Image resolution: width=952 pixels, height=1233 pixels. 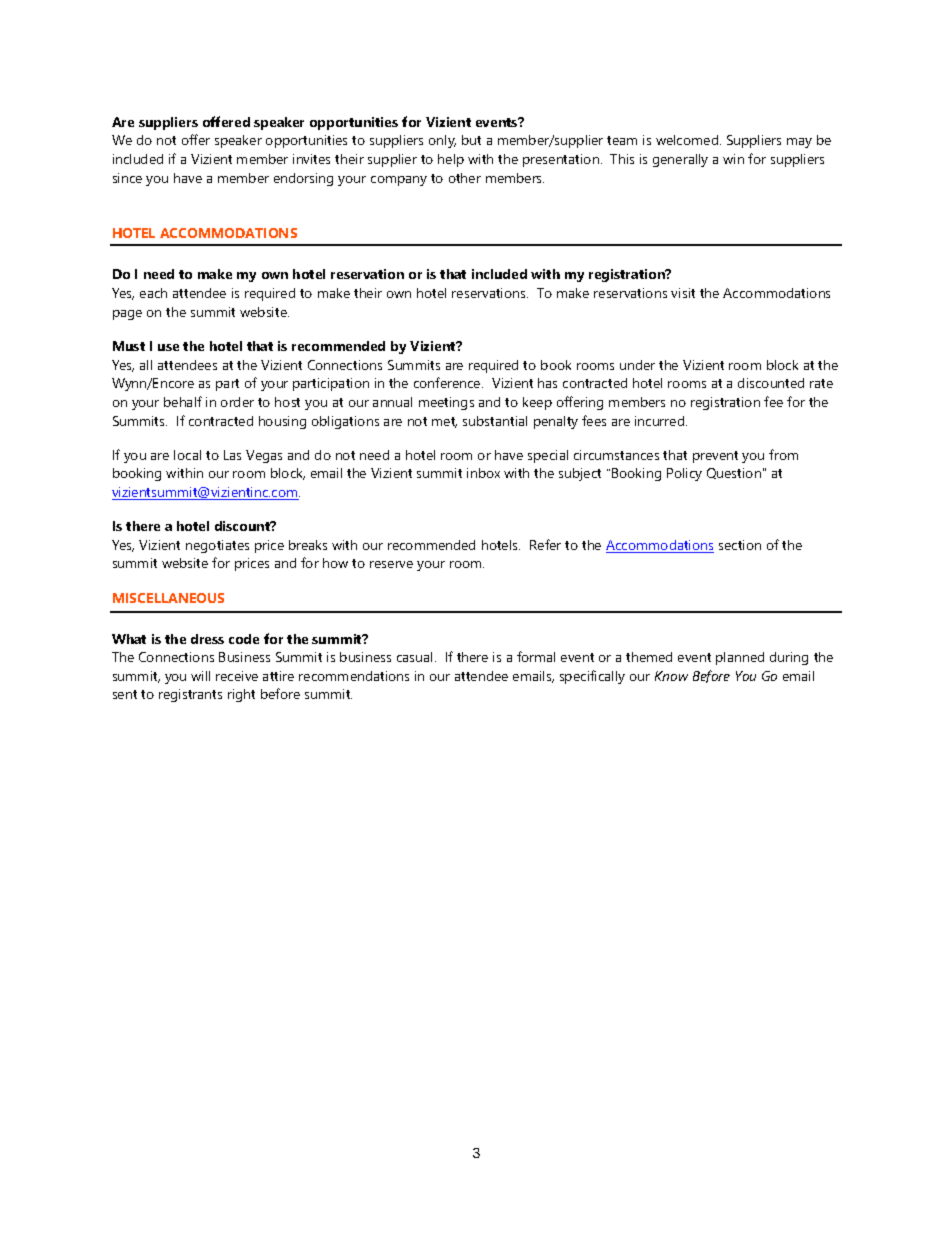 What do you see at coordinates (448, 382) in the screenshot?
I see `conference` at bounding box center [448, 382].
